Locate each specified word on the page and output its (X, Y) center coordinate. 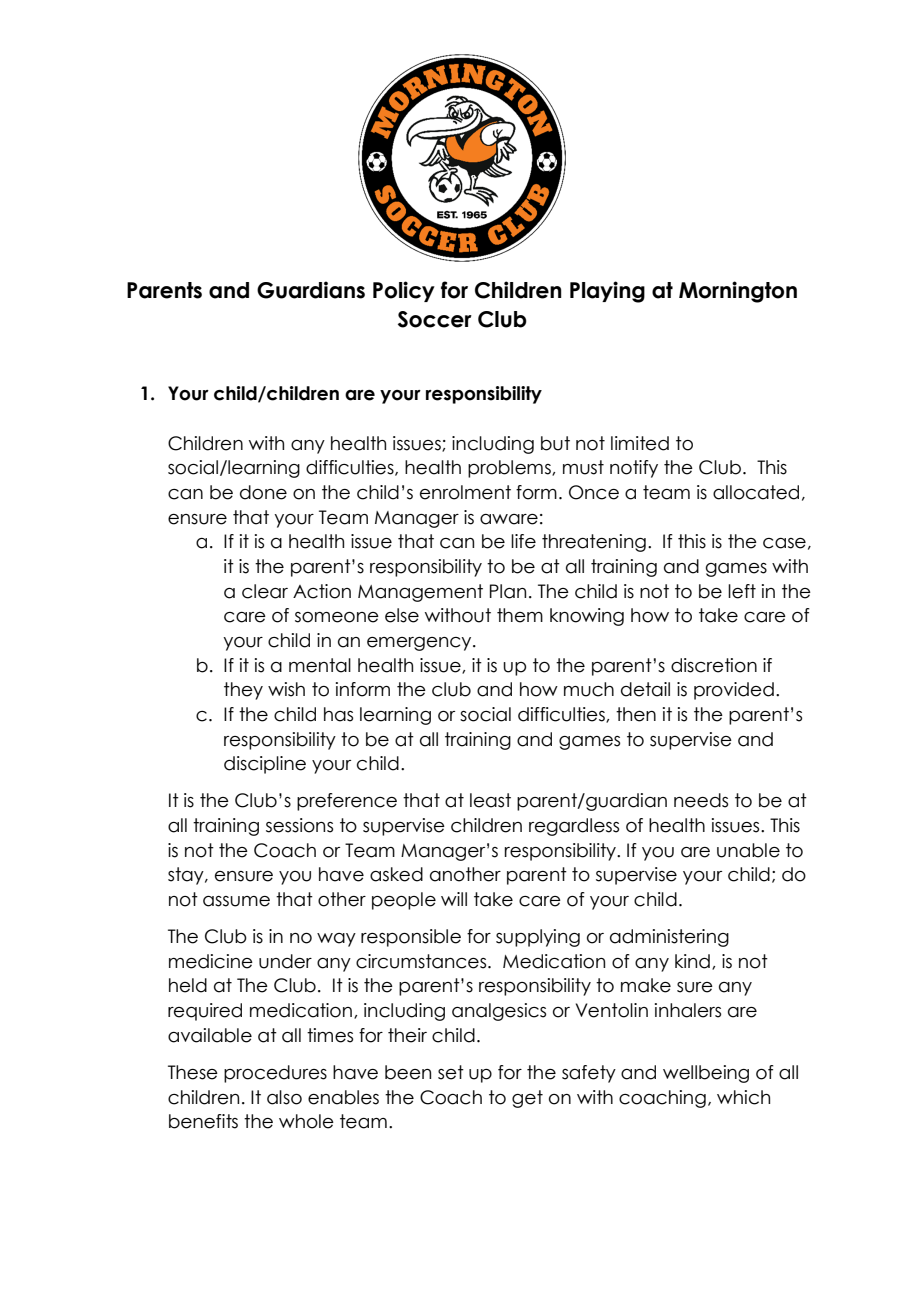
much (589, 689)
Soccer (435, 319)
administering (669, 938)
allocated (756, 492)
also (284, 1097)
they (243, 691)
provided (734, 691)
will (454, 899)
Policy (404, 291)
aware (509, 519)
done (263, 492)
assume (236, 901)
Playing (607, 292)
